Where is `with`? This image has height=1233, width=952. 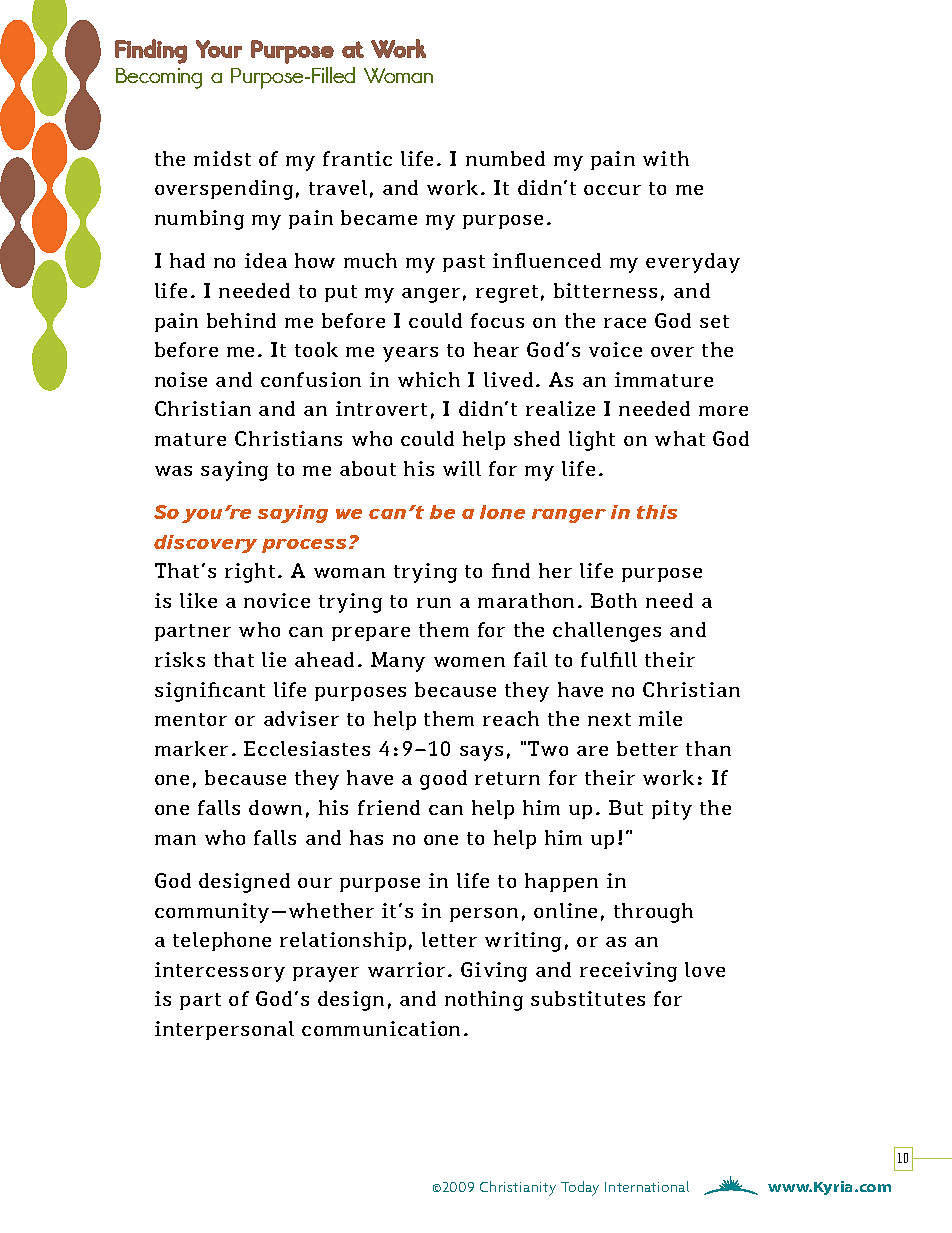 with is located at coordinates (666, 158).
